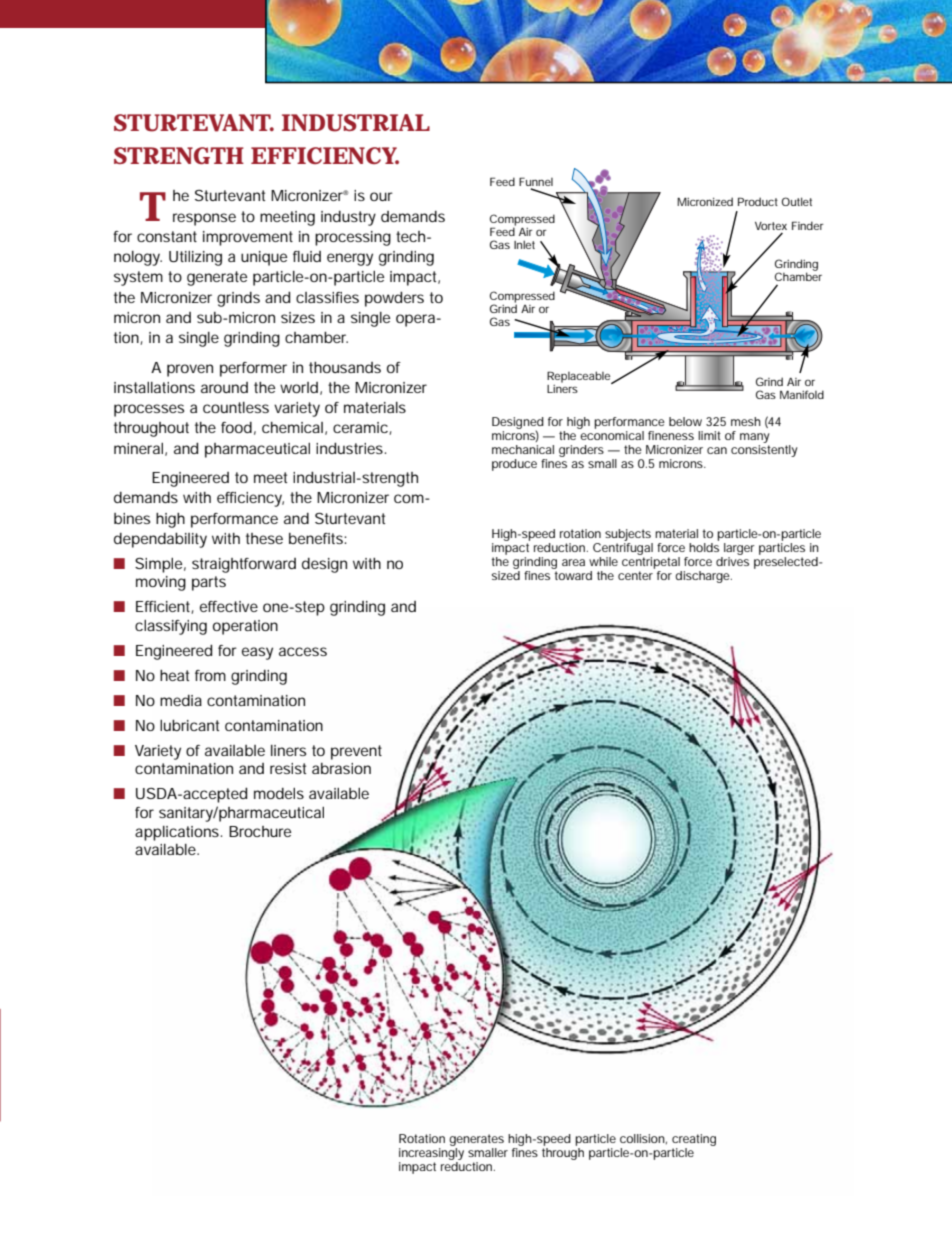  I want to click on from, so click(210, 675).
